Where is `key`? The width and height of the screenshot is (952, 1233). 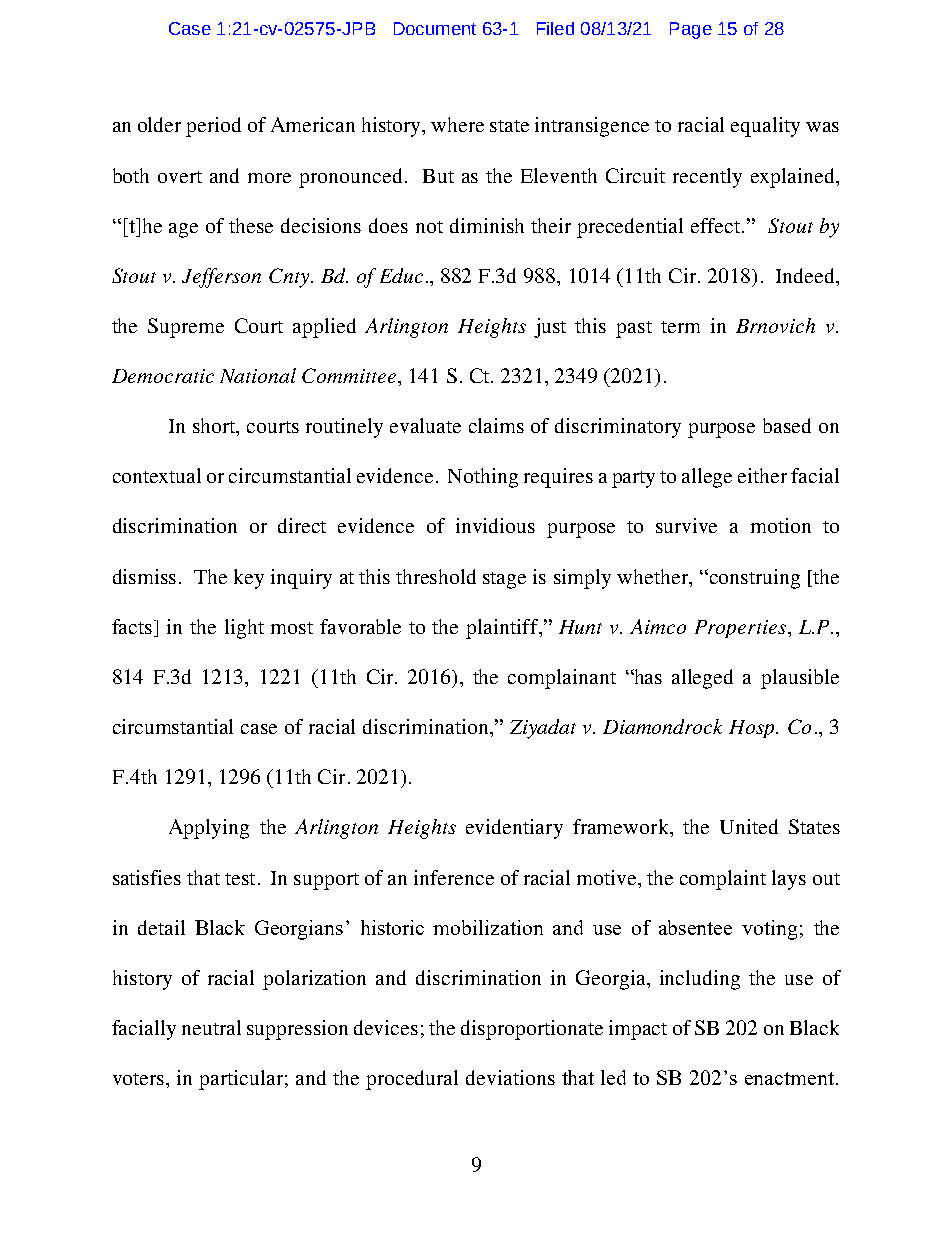
key is located at coordinates (249, 579).
